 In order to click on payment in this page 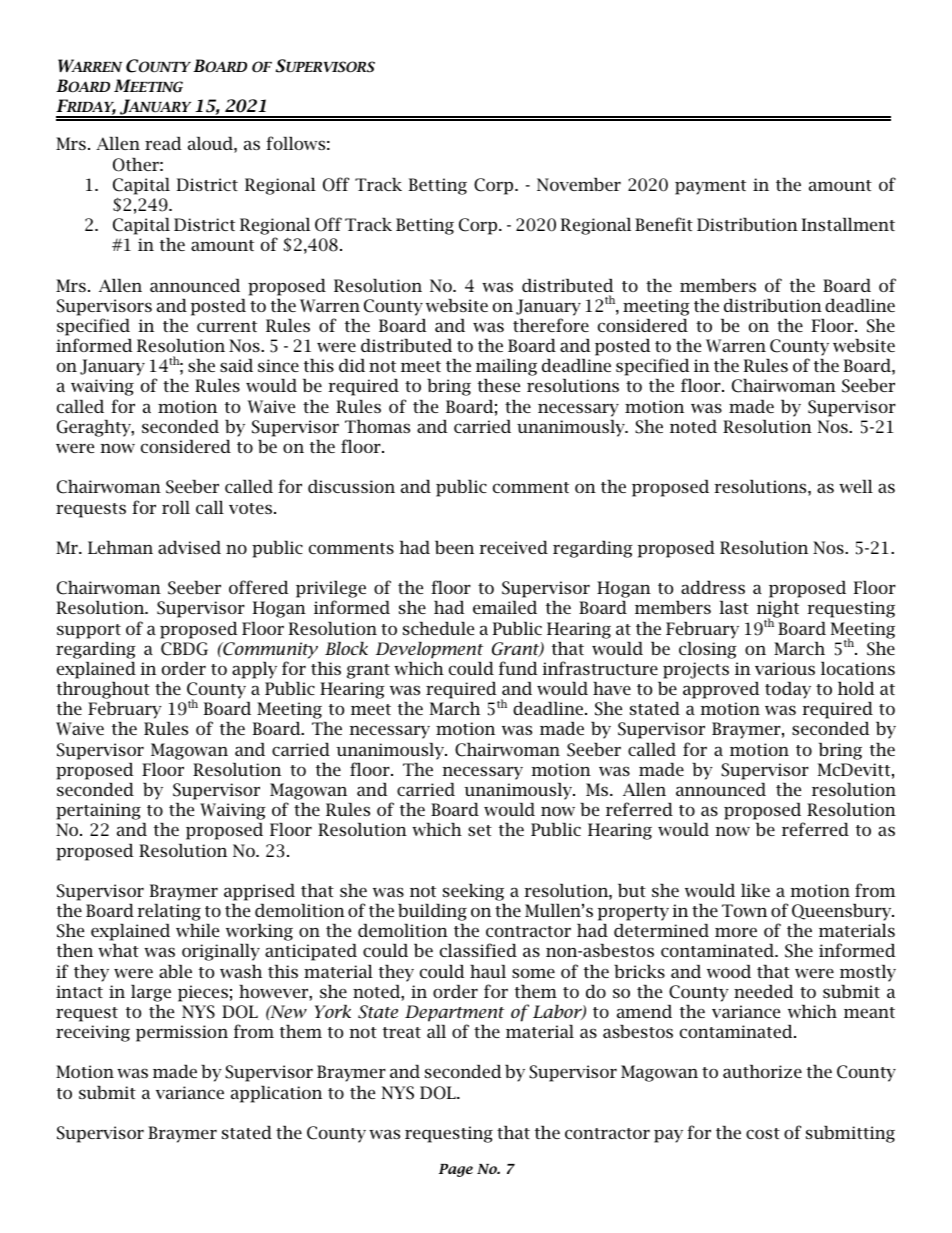, I will do `click(710, 187)`.
